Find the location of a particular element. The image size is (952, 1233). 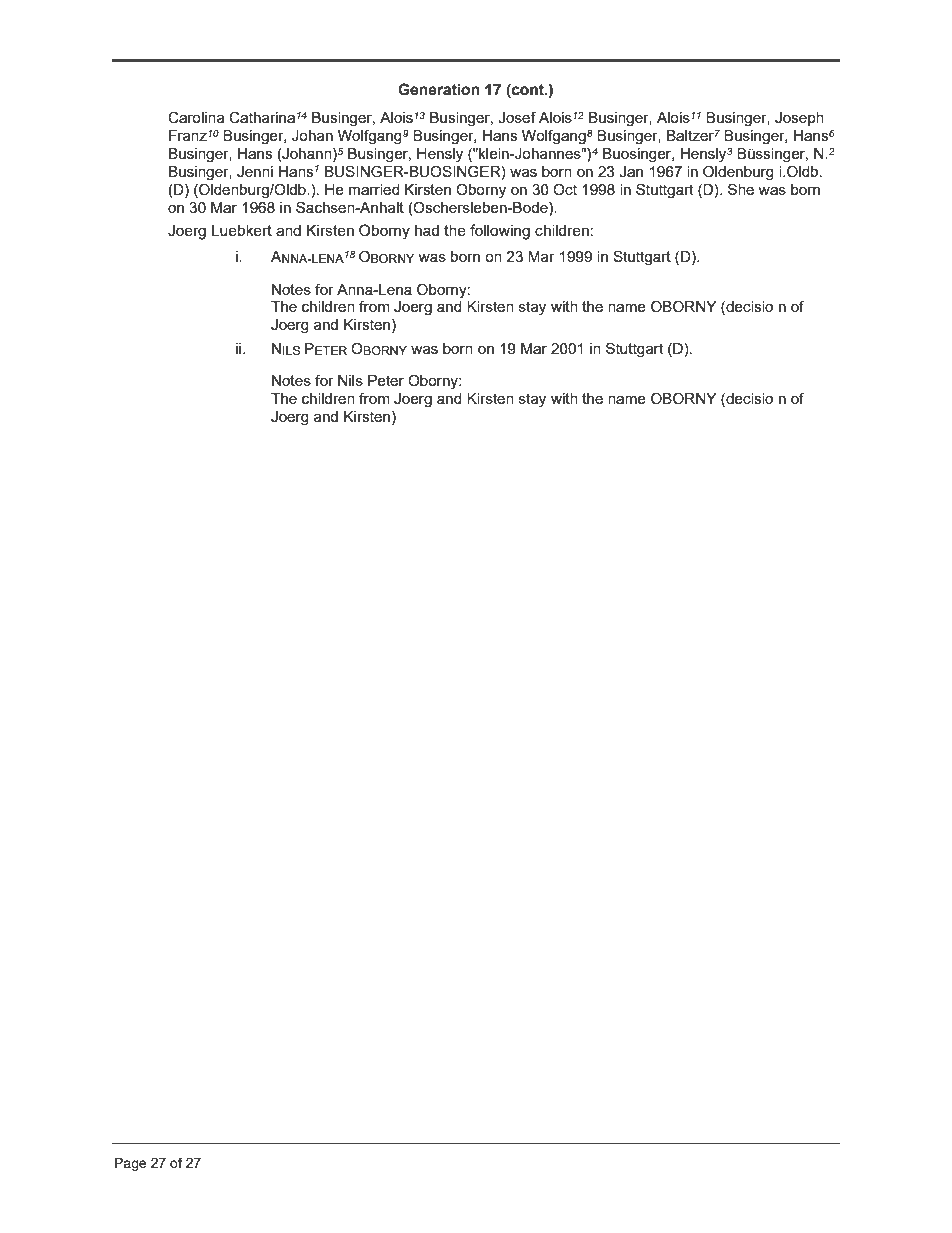

Oct is located at coordinates (565, 189).
